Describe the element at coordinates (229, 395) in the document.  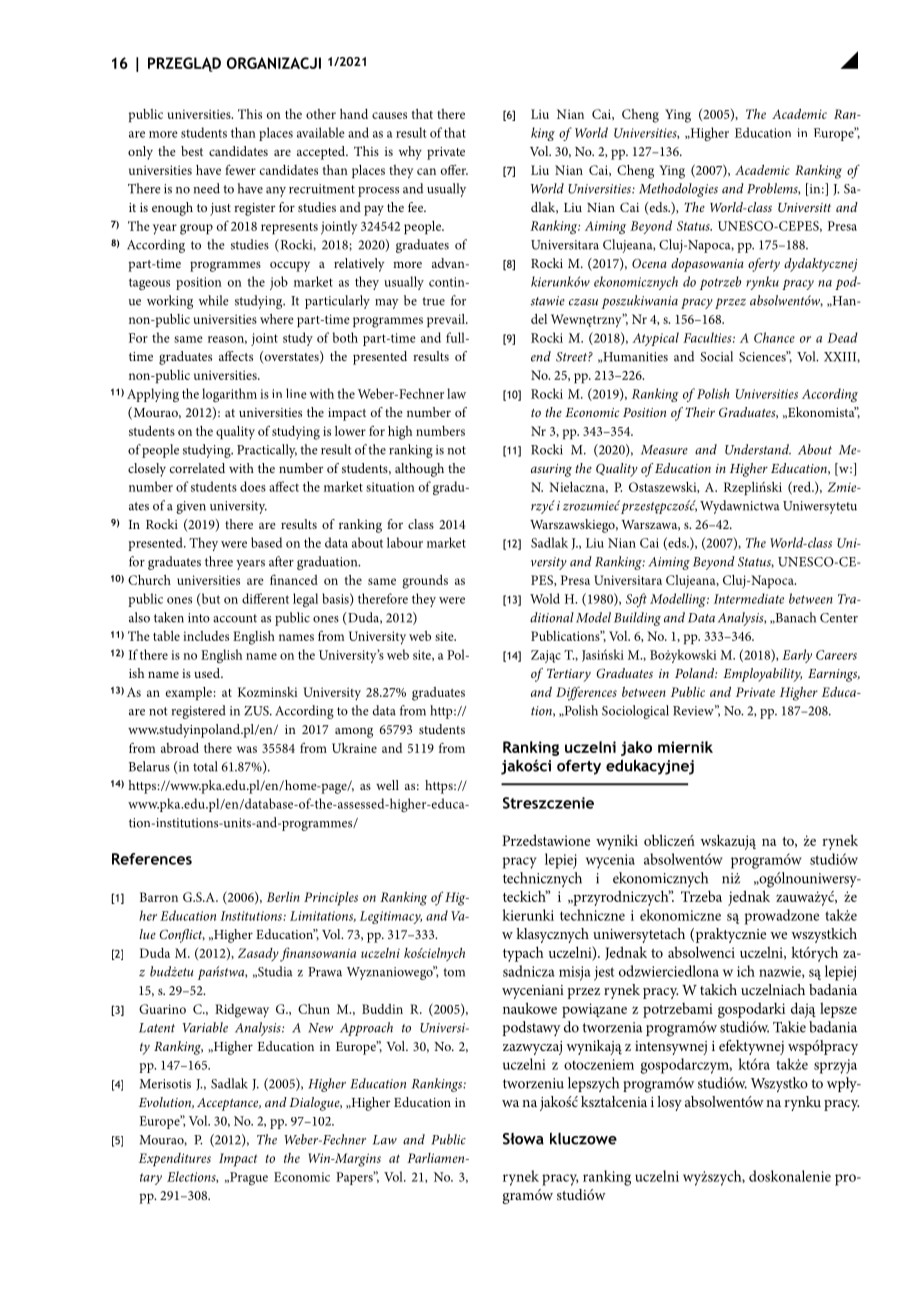
I see `logarithm` at that location.
